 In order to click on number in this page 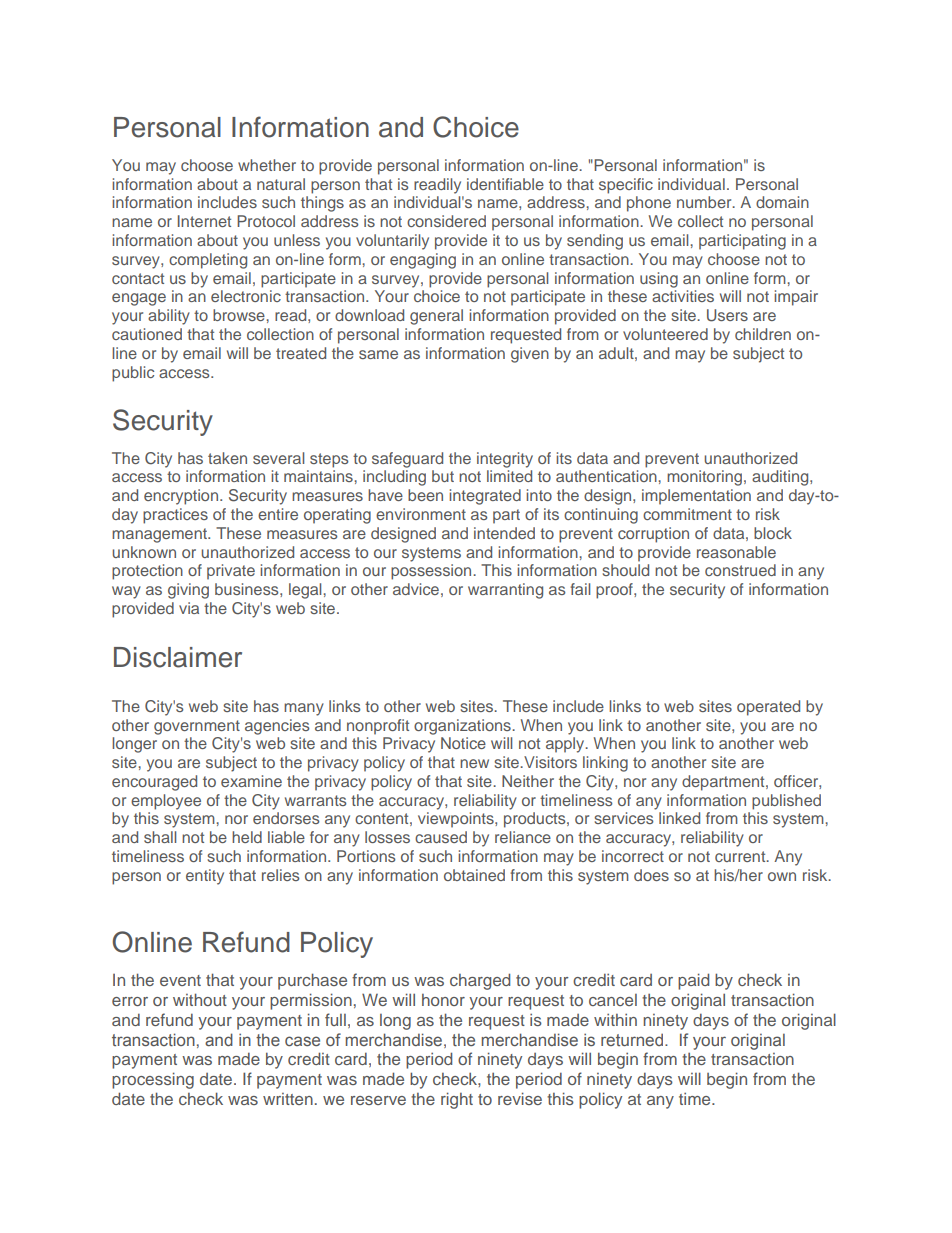, I will do `click(705, 202)`.
